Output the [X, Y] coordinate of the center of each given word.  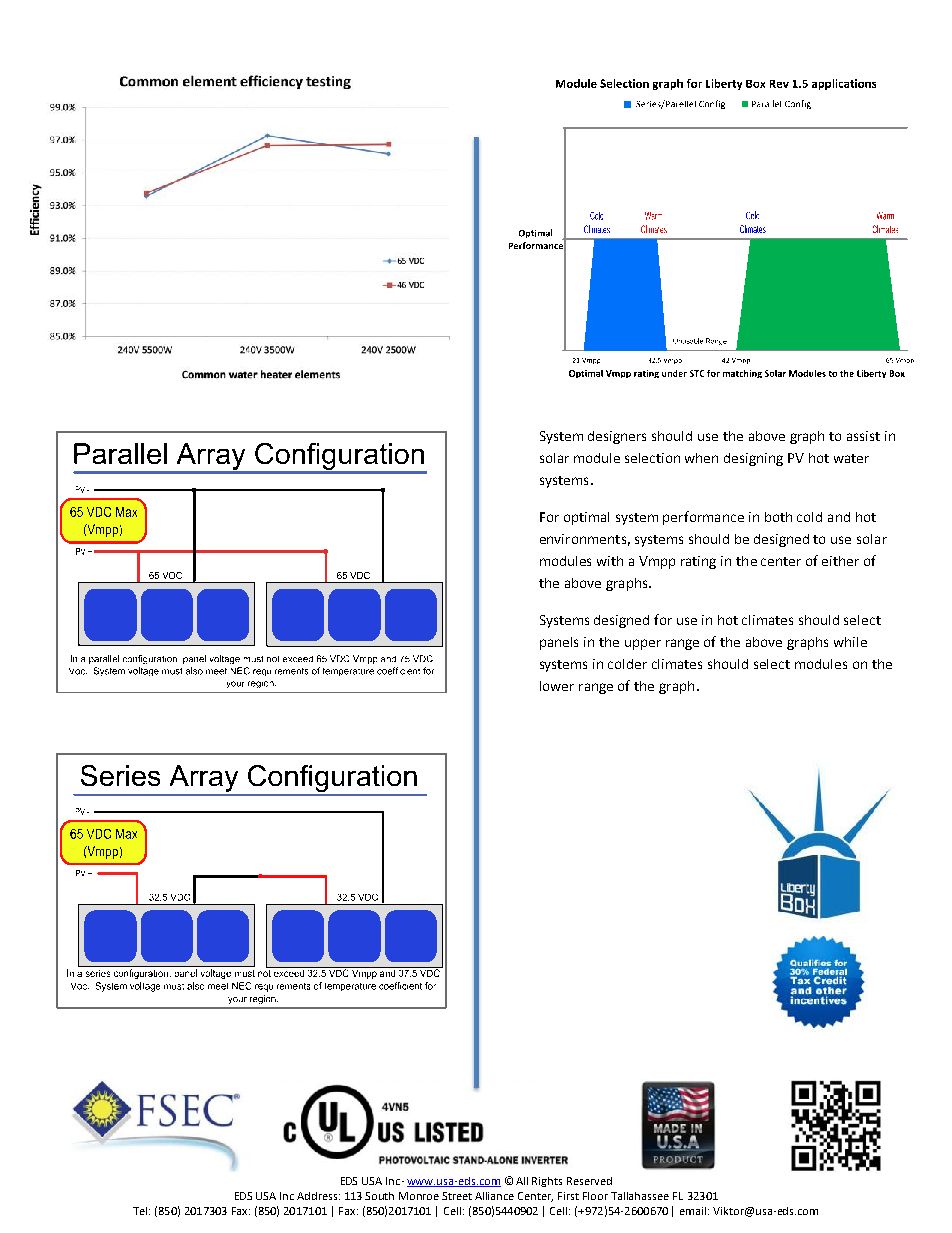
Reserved [589, 1181]
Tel [141, 1211]
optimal [586, 518]
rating [698, 562]
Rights [547, 1182]
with [610, 561]
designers [617, 437]
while [850, 642]
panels [559, 643]
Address [318, 1196]
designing [753, 459]
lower [557, 686]
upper [643, 644]
